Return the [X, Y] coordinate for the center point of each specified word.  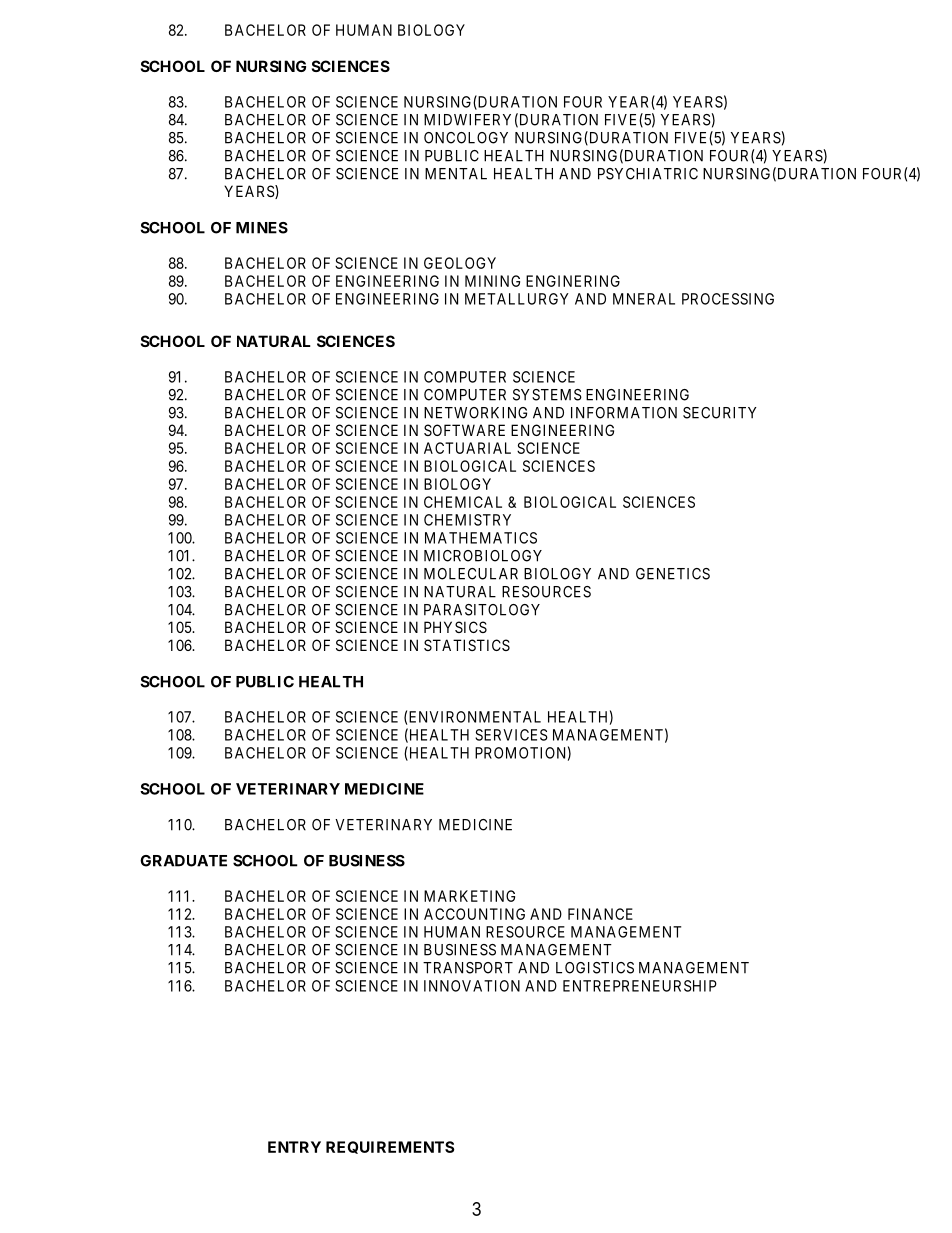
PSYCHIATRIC [648, 174]
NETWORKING [475, 413]
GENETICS [673, 574]
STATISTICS [467, 645]
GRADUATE [183, 861]
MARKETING [469, 896]
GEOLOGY [460, 263]
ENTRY [294, 1147]
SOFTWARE [464, 430]
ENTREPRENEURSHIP [640, 986]
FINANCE [600, 914]
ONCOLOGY [466, 138]
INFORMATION [624, 413]
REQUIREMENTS [390, 1147]
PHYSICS [455, 627]
